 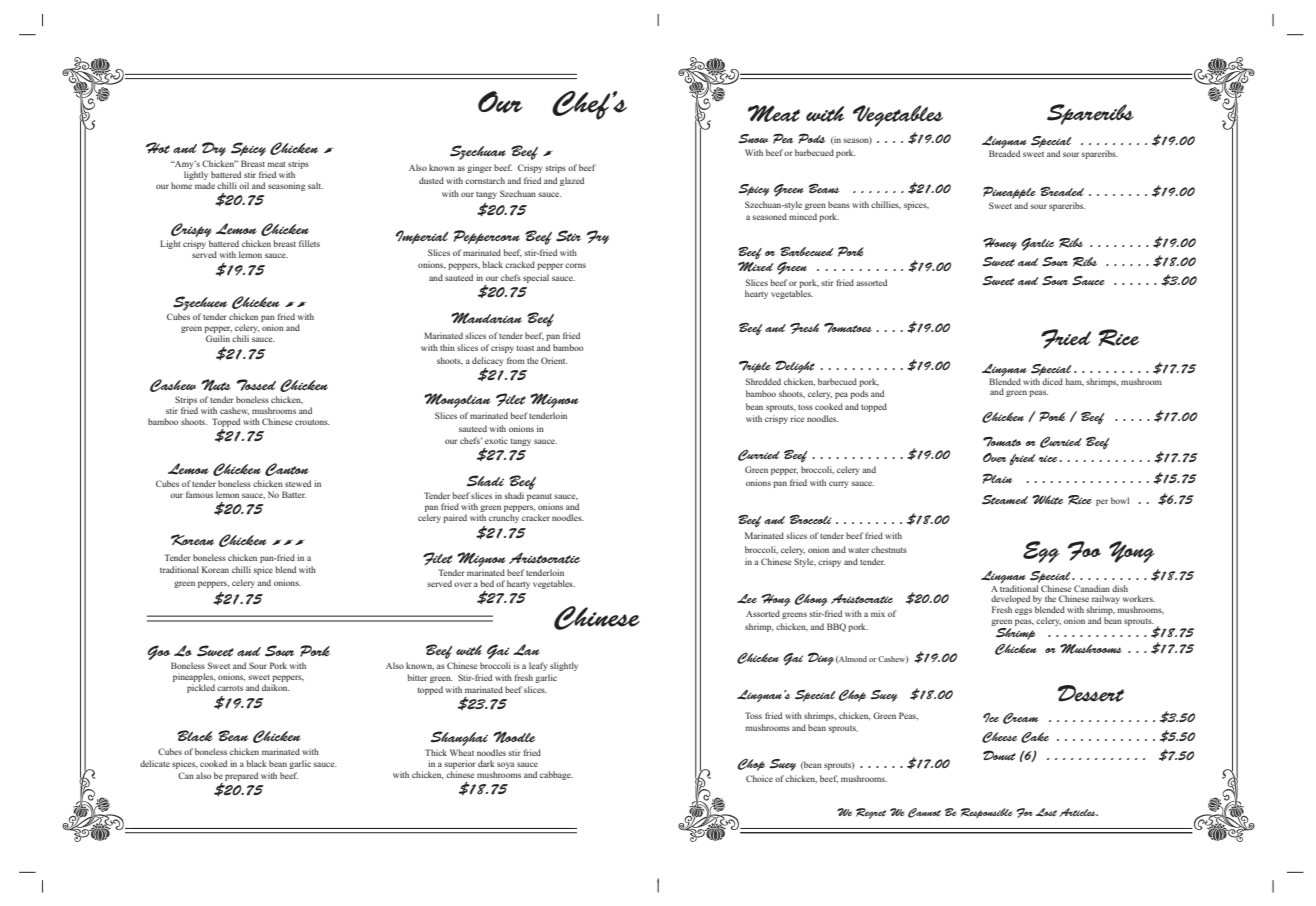 I want to click on cracker, so click(x=536, y=517).
